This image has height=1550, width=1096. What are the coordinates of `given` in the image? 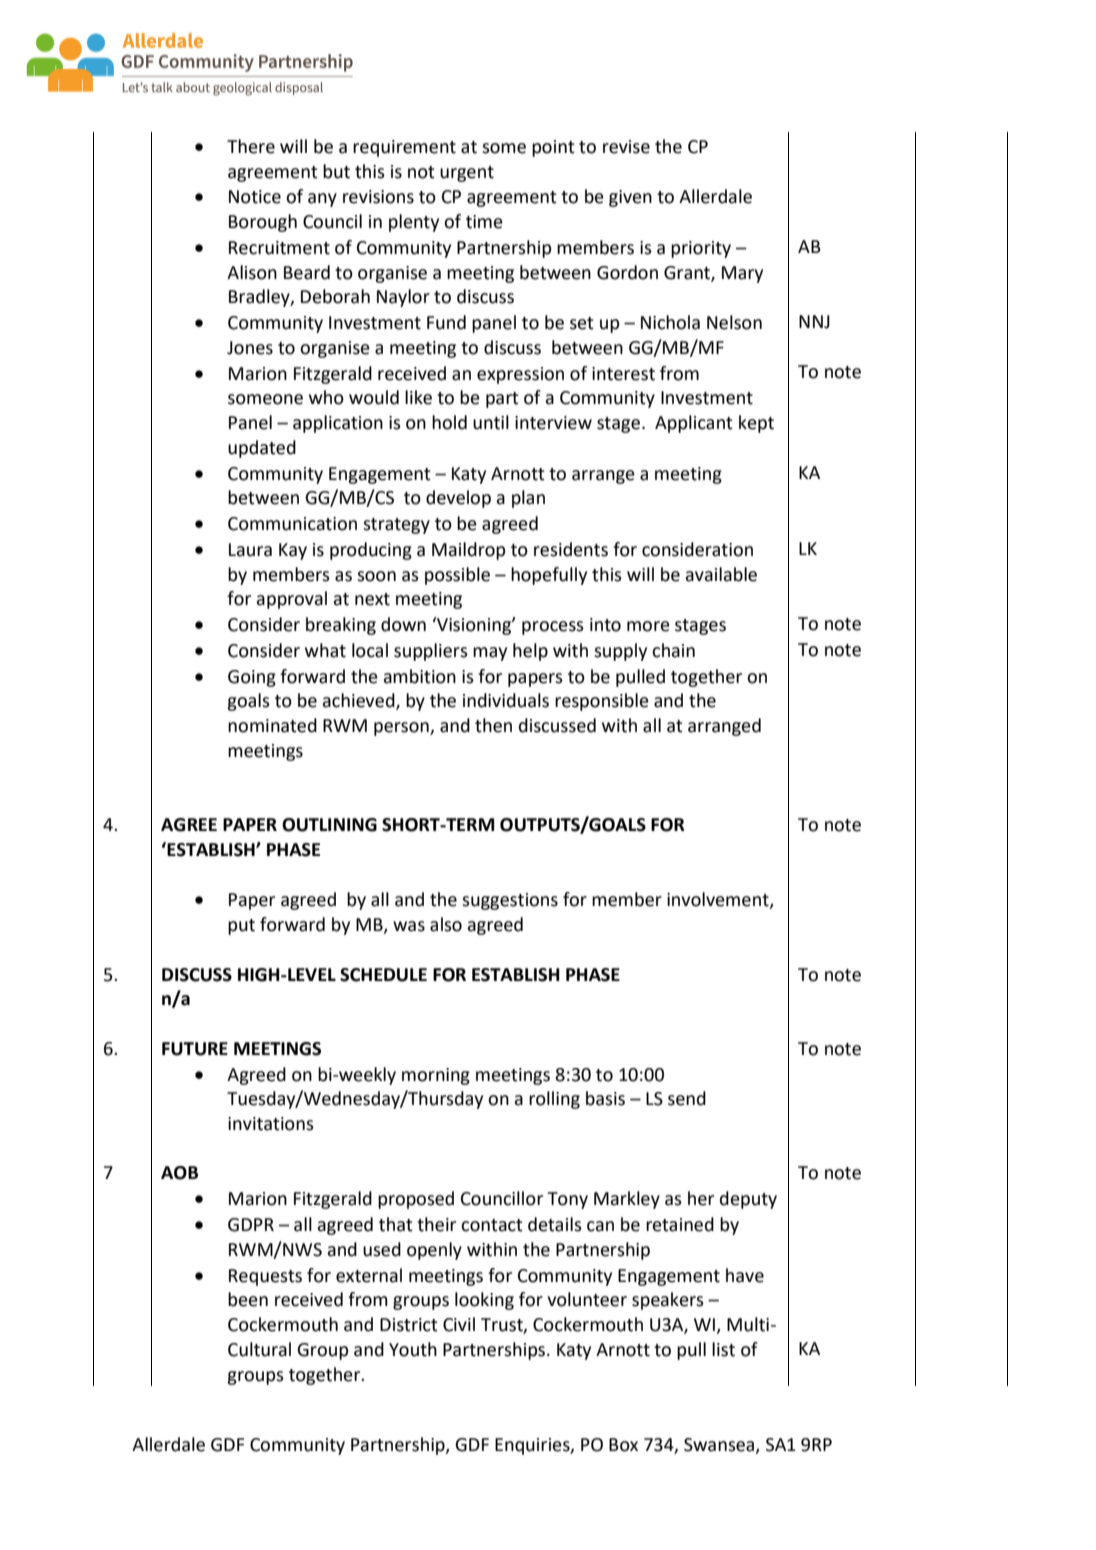 It's located at (630, 198).
